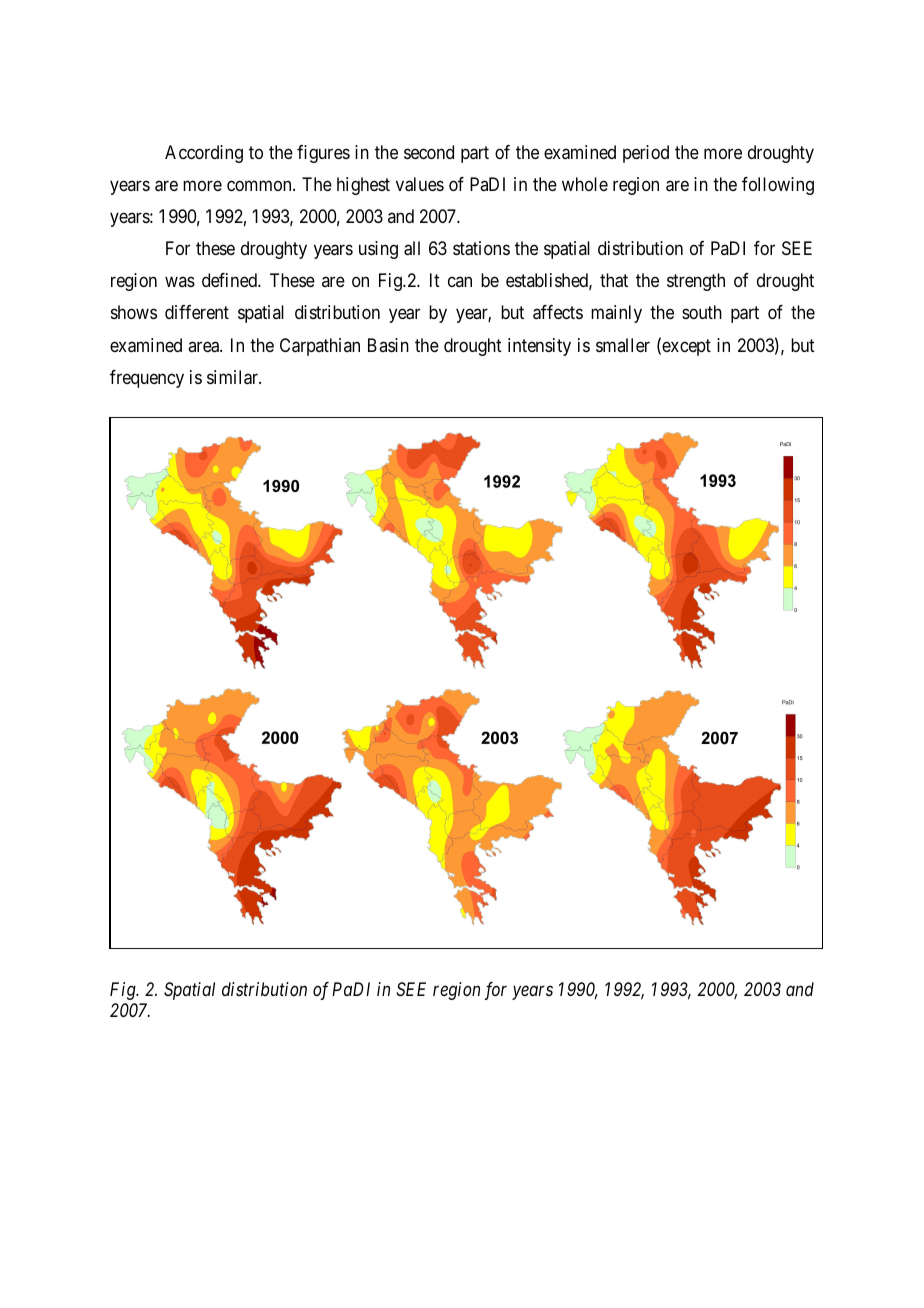 Image resolution: width=924 pixels, height=1308 pixels. What do you see at coordinates (378, 250) in the screenshot?
I see `using` at bounding box center [378, 250].
